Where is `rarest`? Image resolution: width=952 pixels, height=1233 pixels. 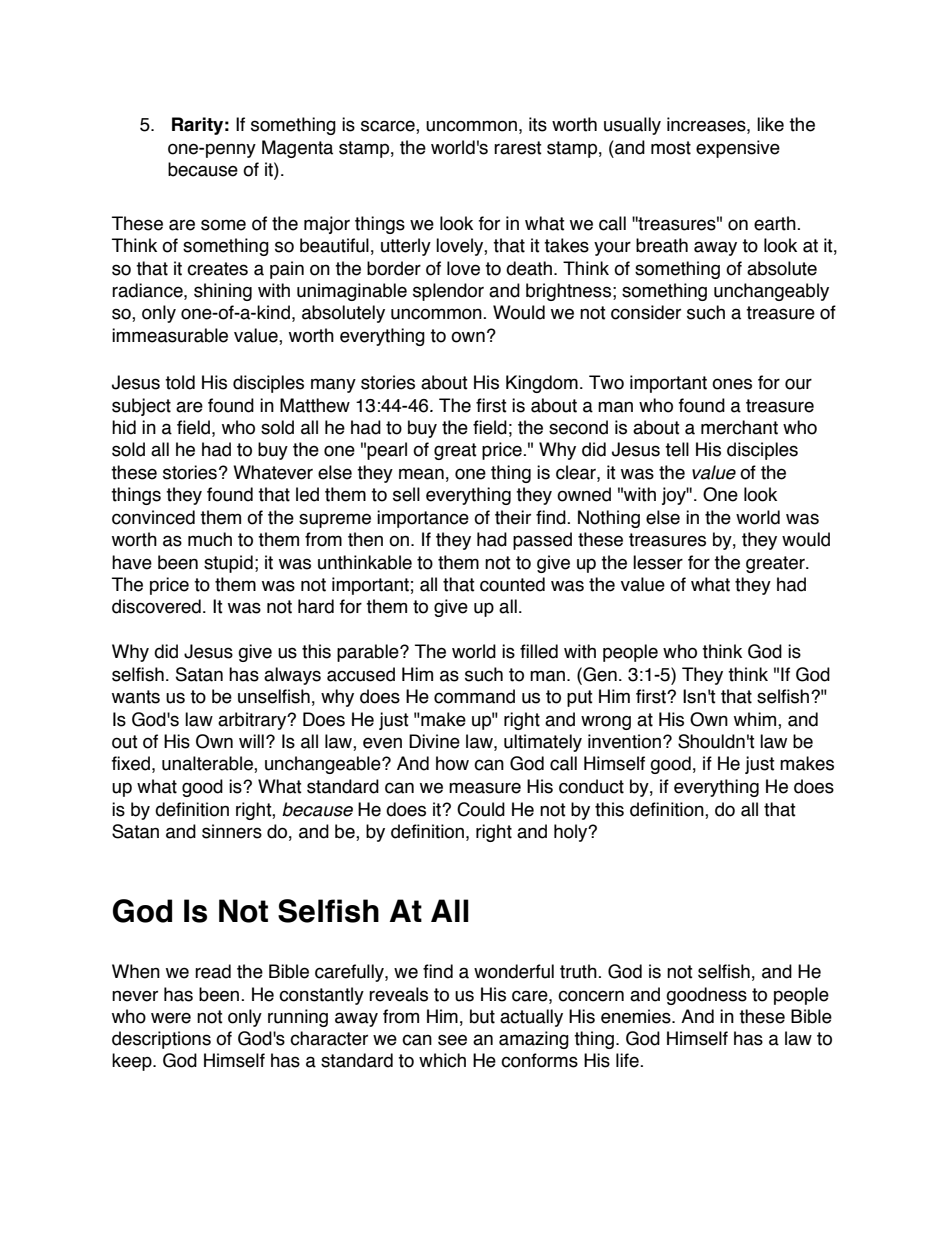
rarest is located at coordinates (518, 148).
